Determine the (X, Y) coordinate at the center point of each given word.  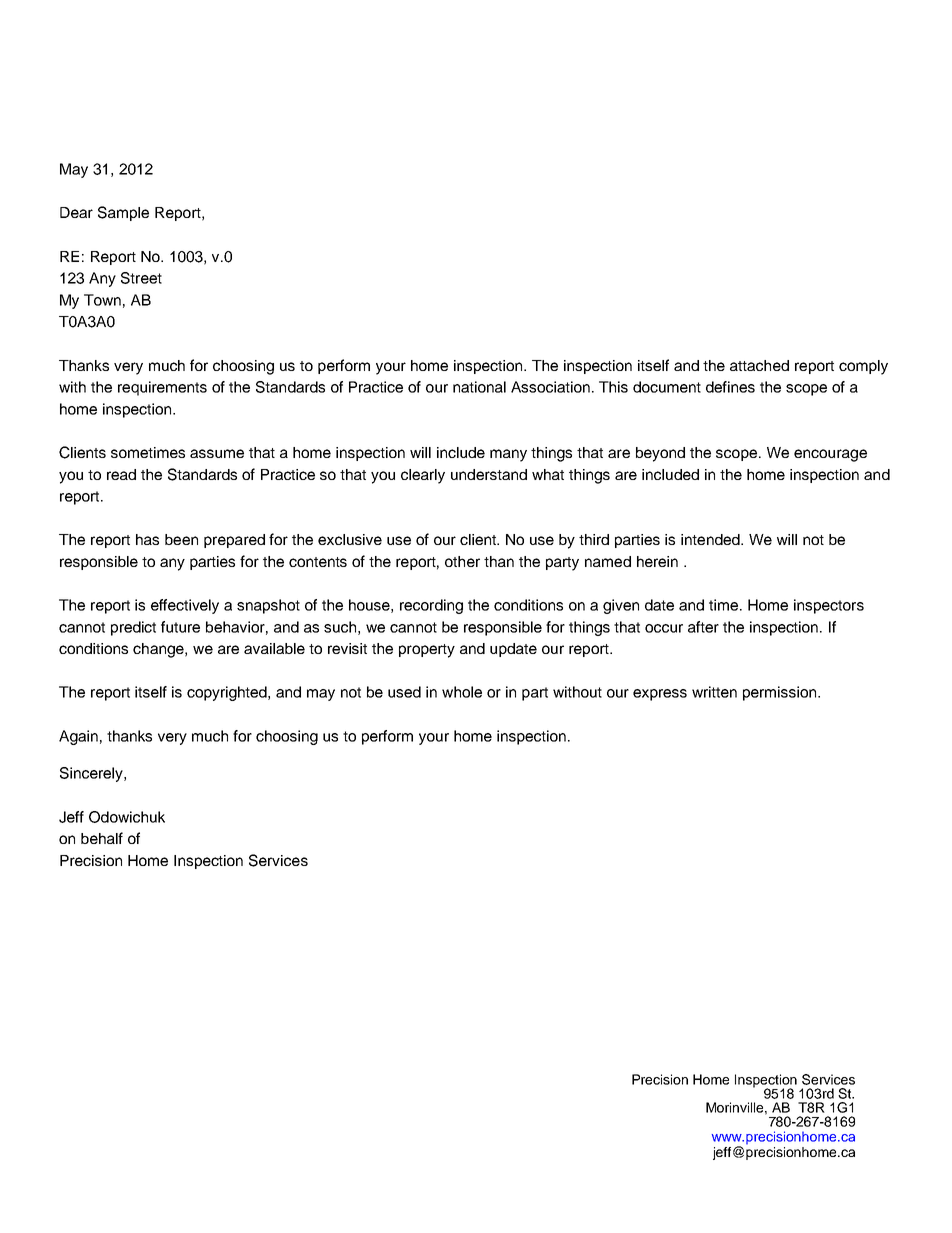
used (404, 692)
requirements (162, 388)
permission (781, 693)
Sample (123, 213)
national (479, 387)
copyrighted (228, 693)
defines (730, 387)
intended (711, 539)
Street (141, 278)
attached (759, 365)
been (181, 539)
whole (462, 692)
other (462, 561)
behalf (102, 838)
